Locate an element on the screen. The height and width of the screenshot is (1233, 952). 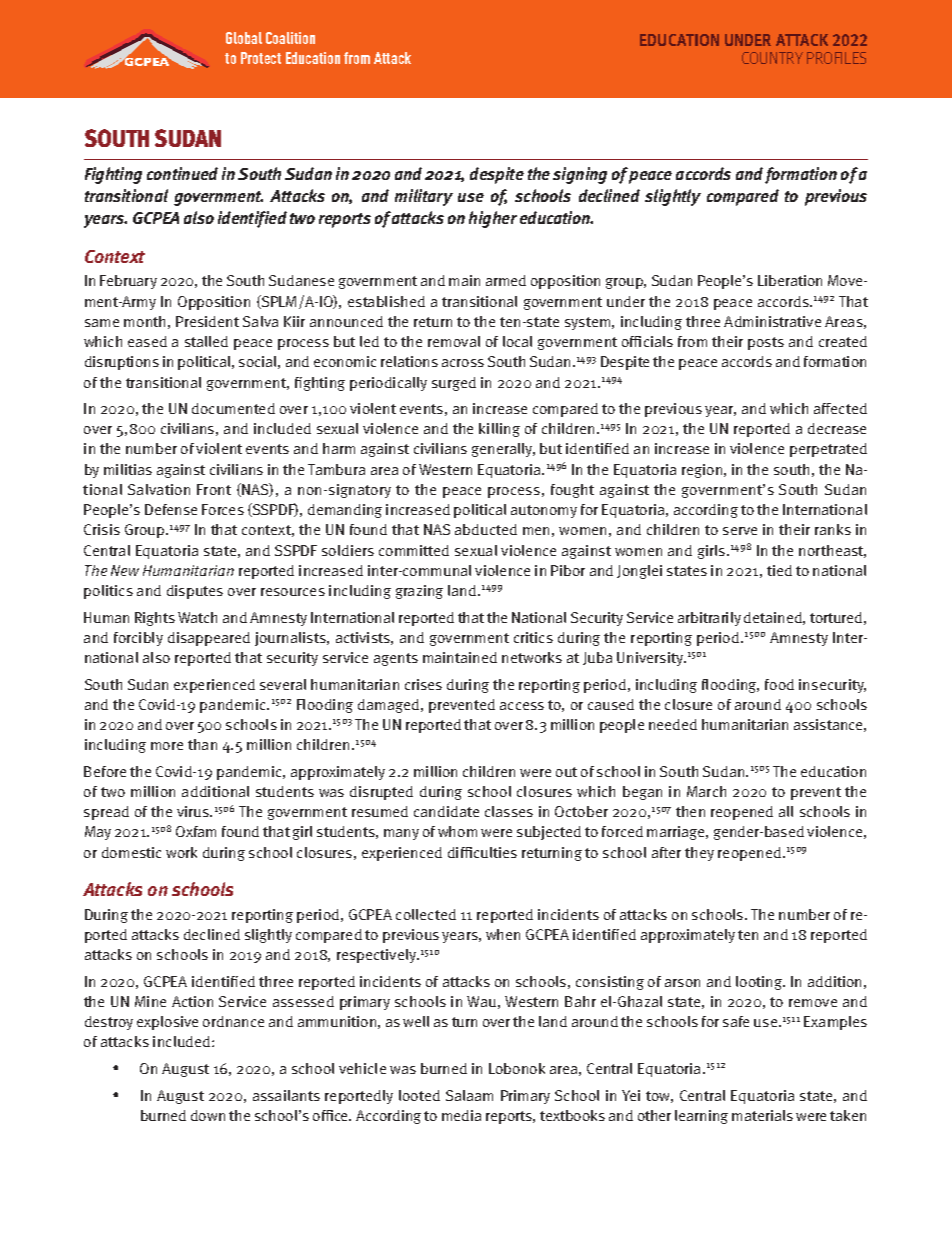
Global is located at coordinates (244, 38).
